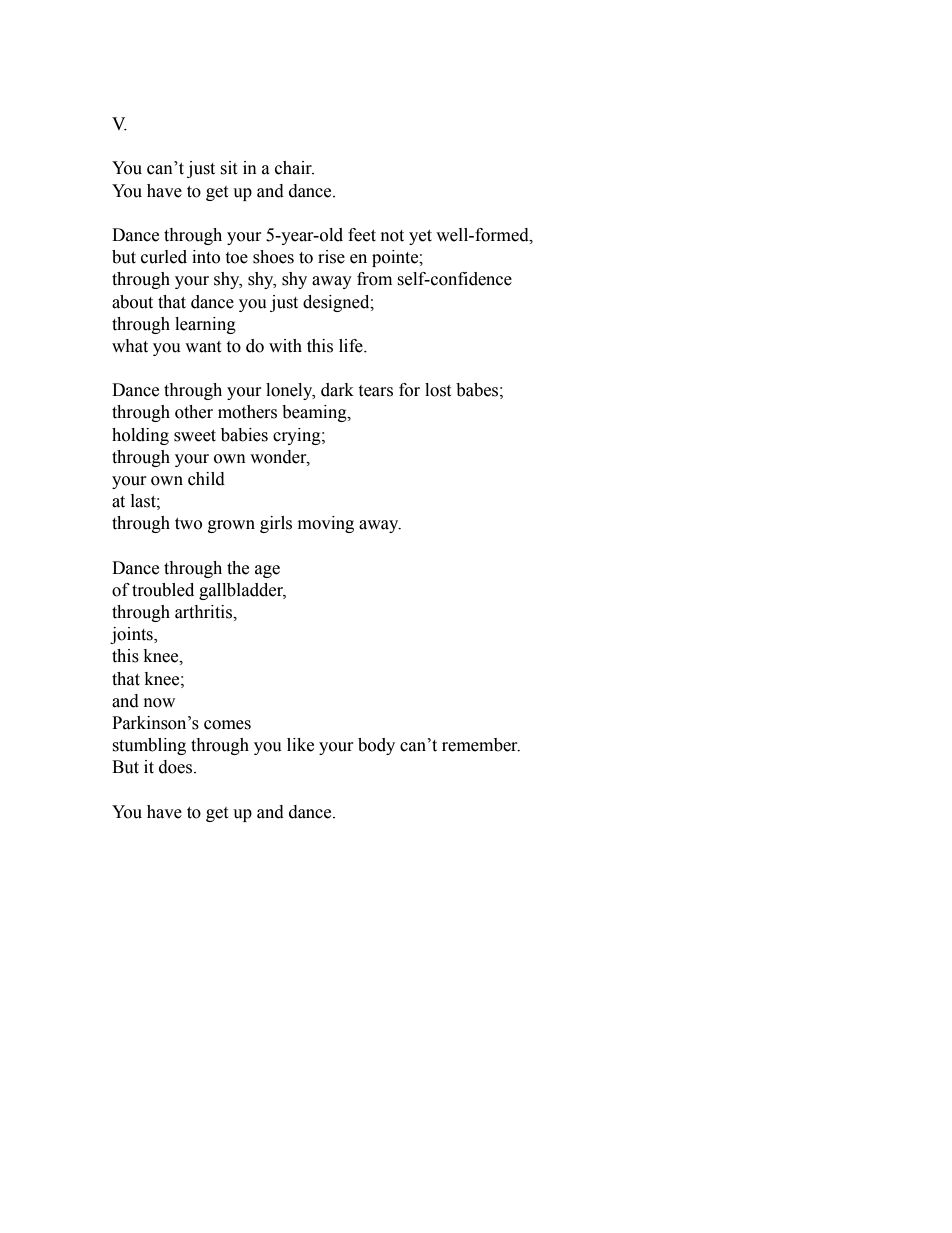 This screenshot has height=1233, width=952. Describe the element at coordinates (267, 571) in the screenshot. I see `age` at that location.
